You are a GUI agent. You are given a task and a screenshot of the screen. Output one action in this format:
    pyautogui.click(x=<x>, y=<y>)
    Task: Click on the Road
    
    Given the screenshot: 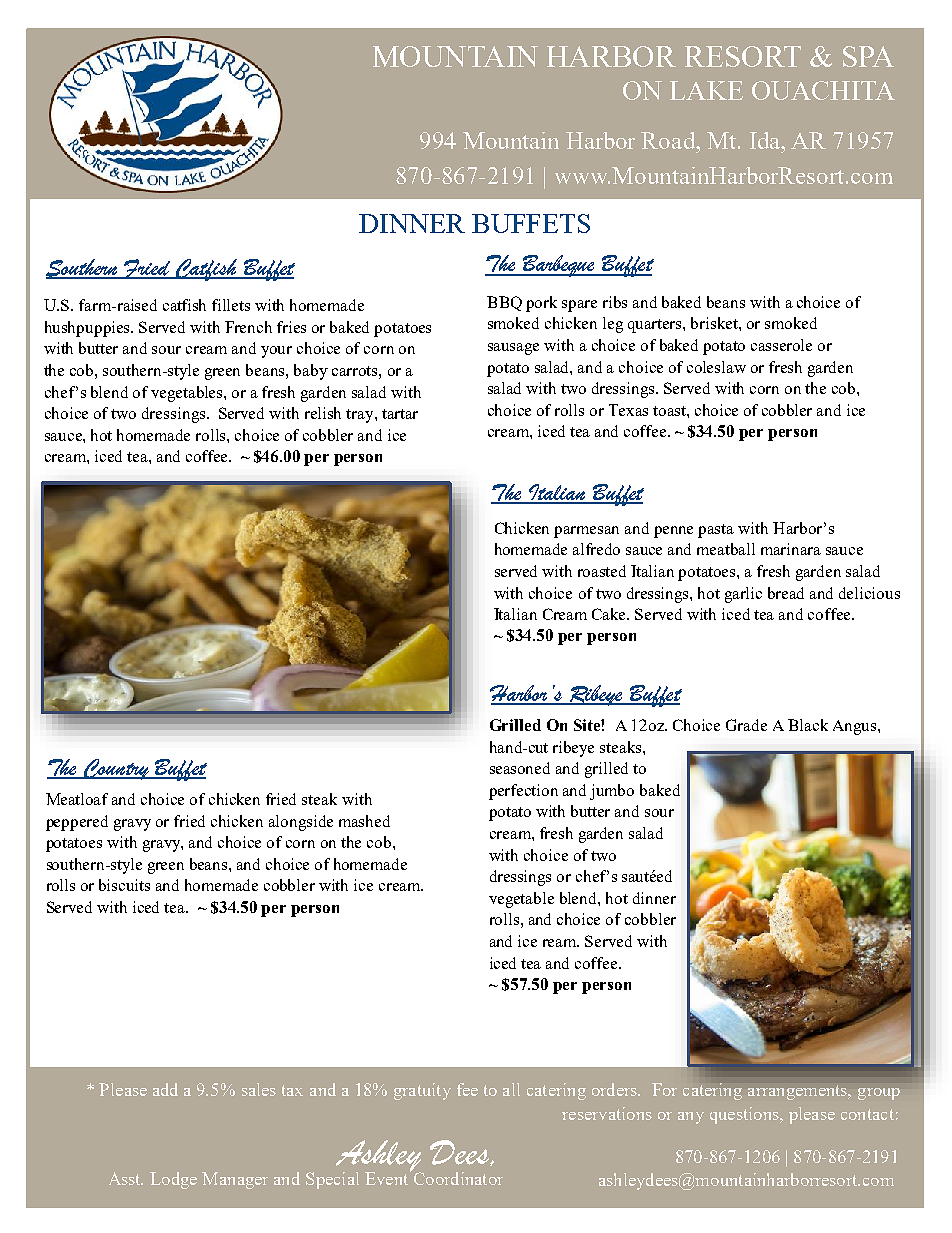 What is the action you would take?
    pyautogui.click(x=669, y=140)
